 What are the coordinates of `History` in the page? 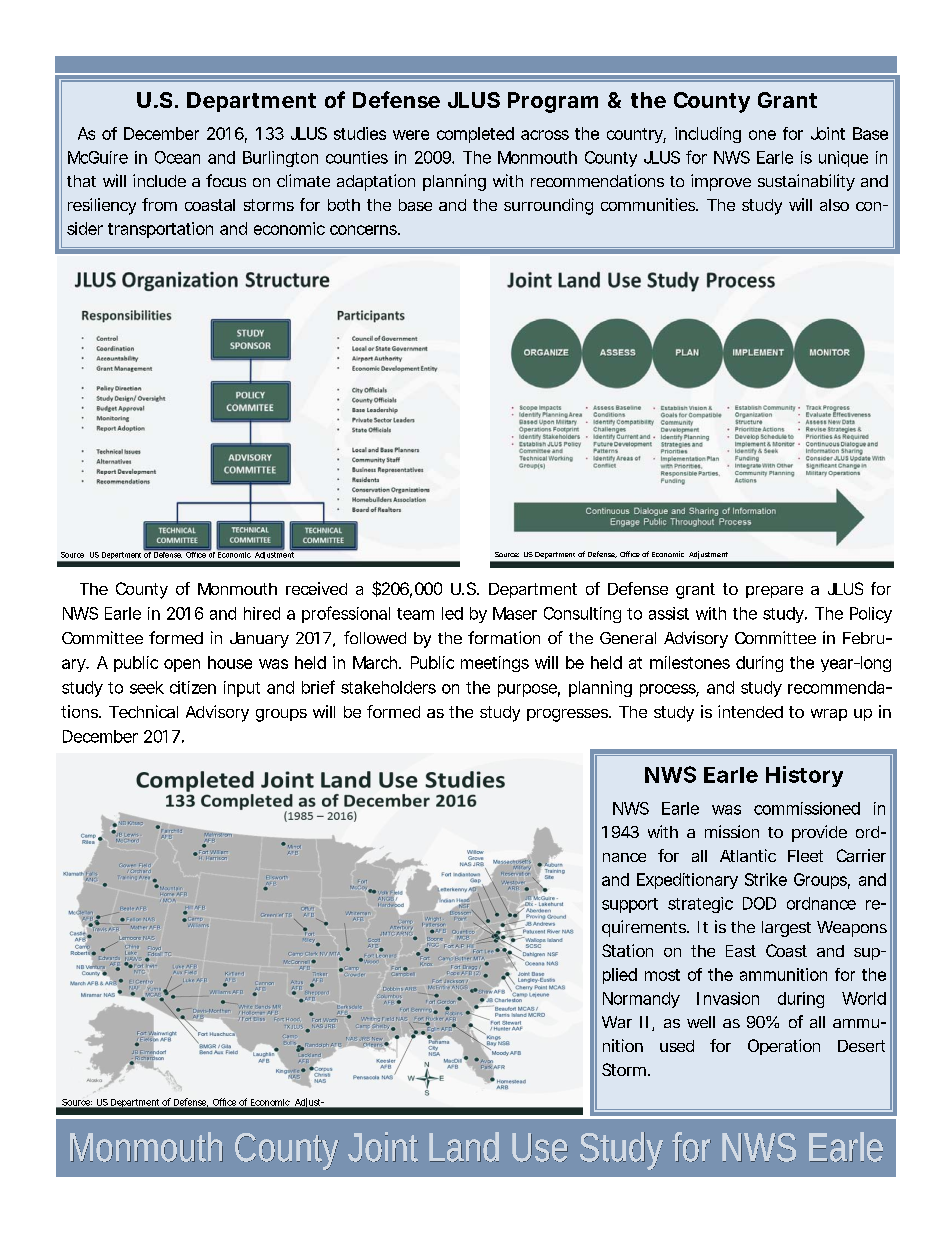 It's located at (804, 776).
